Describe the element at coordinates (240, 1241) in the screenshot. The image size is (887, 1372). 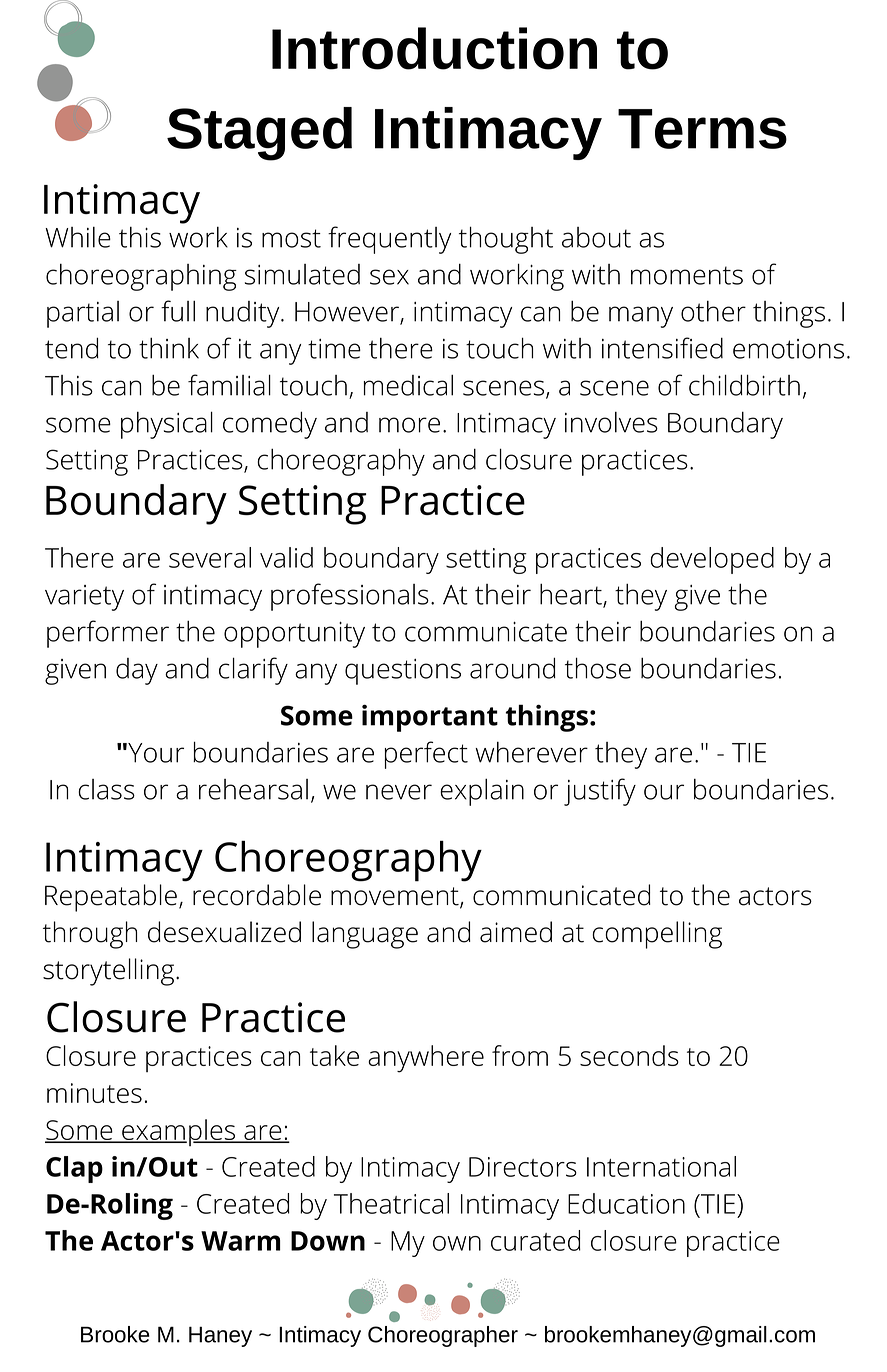
I see `Warm` at that location.
